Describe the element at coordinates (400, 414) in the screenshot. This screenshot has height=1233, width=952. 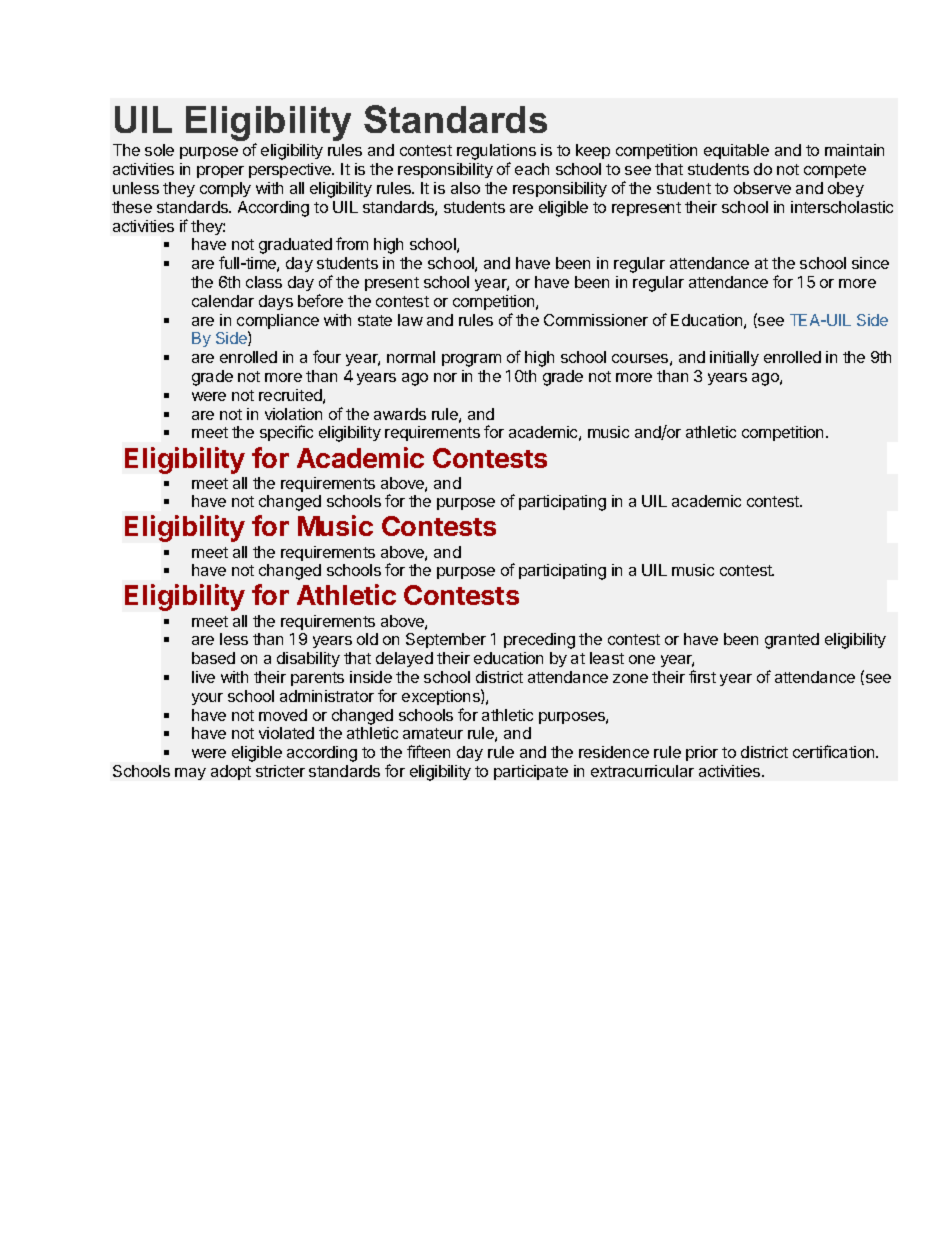
I see `awards` at that location.
